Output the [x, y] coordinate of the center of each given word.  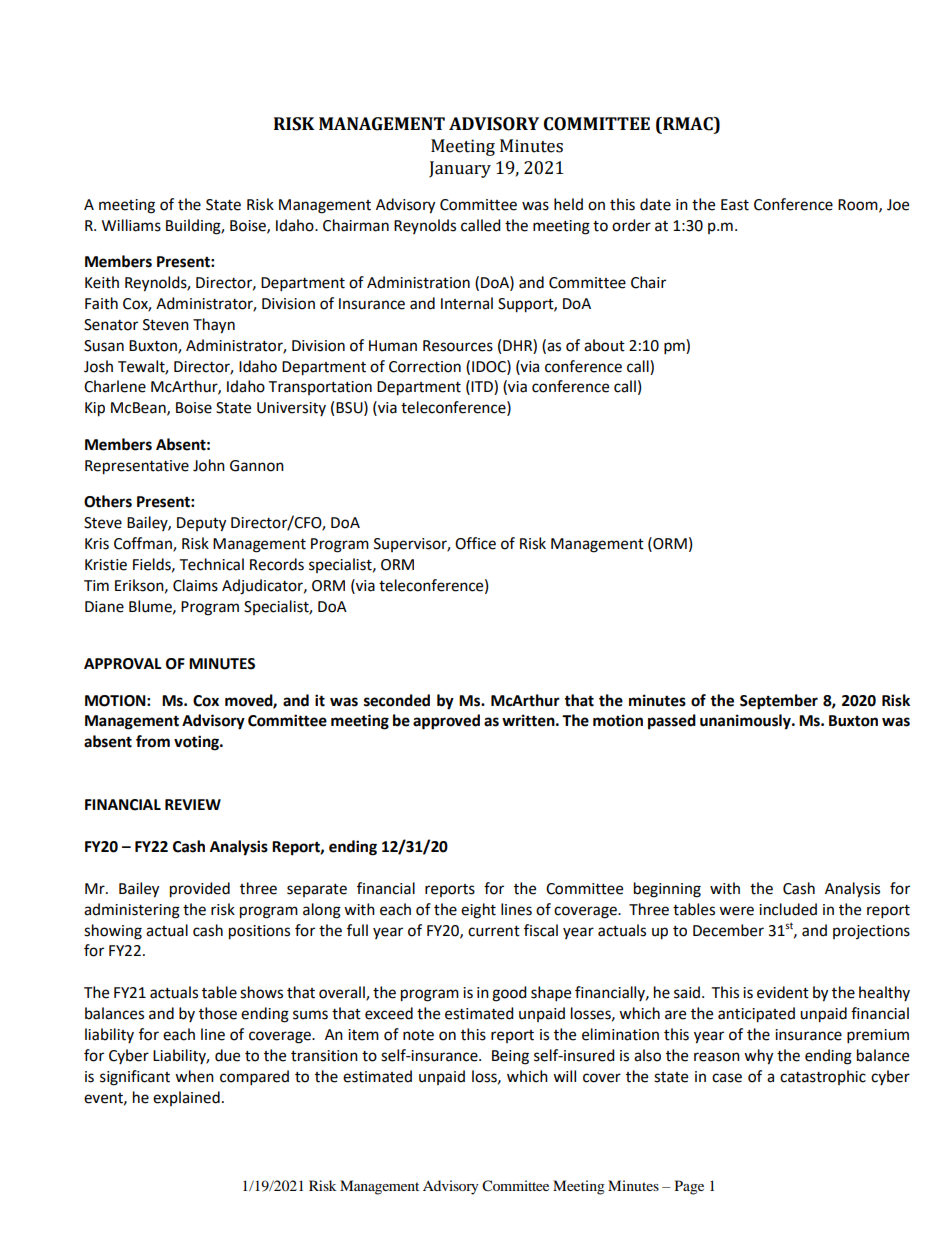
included [788, 909]
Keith [102, 282]
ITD [483, 387]
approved [446, 722]
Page [689, 1187]
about [604, 345]
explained [186, 1098]
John [209, 465]
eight [478, 911]
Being [510, 1057]
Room [859, 205]
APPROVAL [123, 664]
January [460, 169]
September [779, 702]
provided [200, 890]
